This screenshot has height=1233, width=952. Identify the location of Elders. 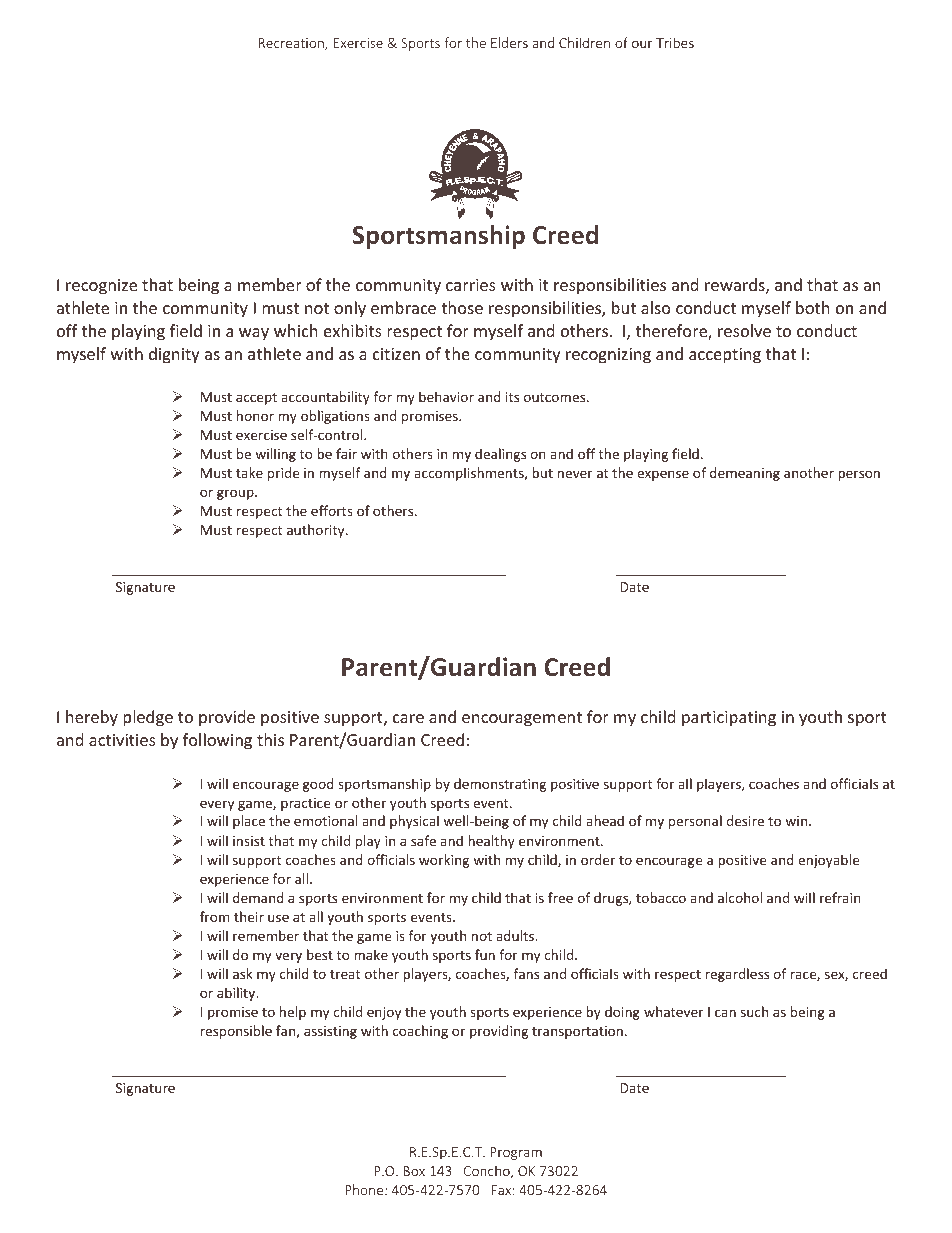
(509, 42).
